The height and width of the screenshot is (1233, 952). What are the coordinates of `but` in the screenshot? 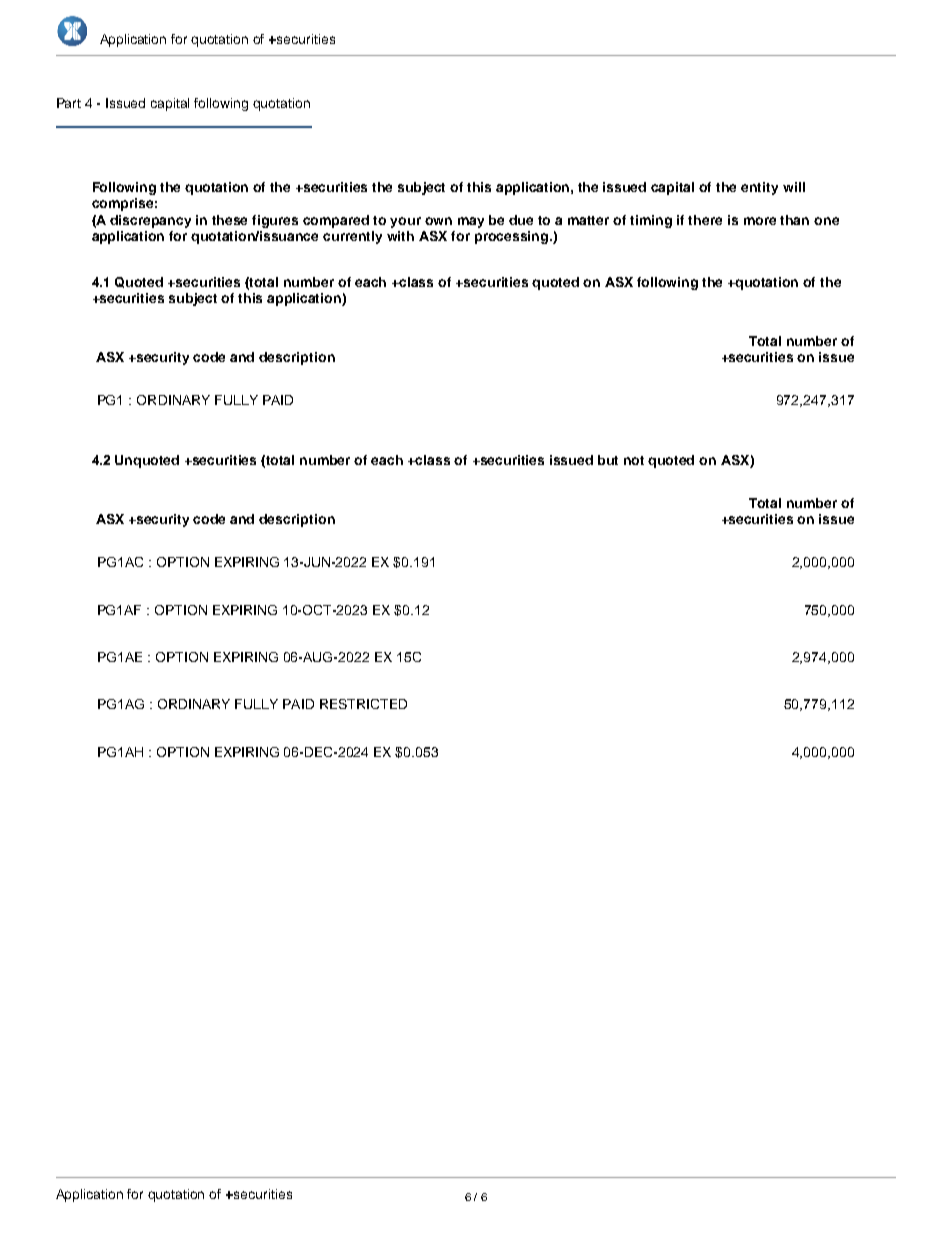 It's located at (608, 460).
